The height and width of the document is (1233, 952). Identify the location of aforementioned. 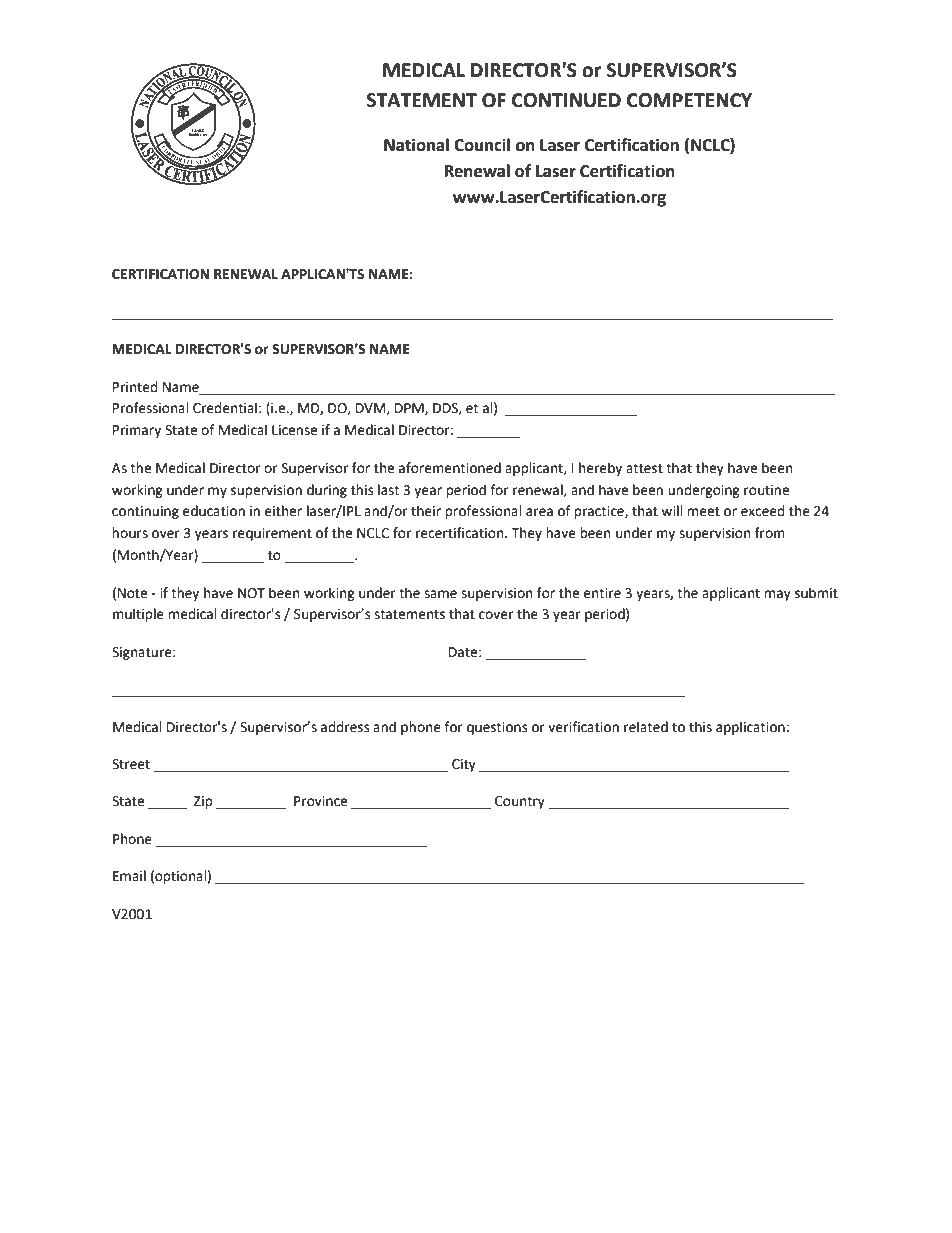
(450, 468).
